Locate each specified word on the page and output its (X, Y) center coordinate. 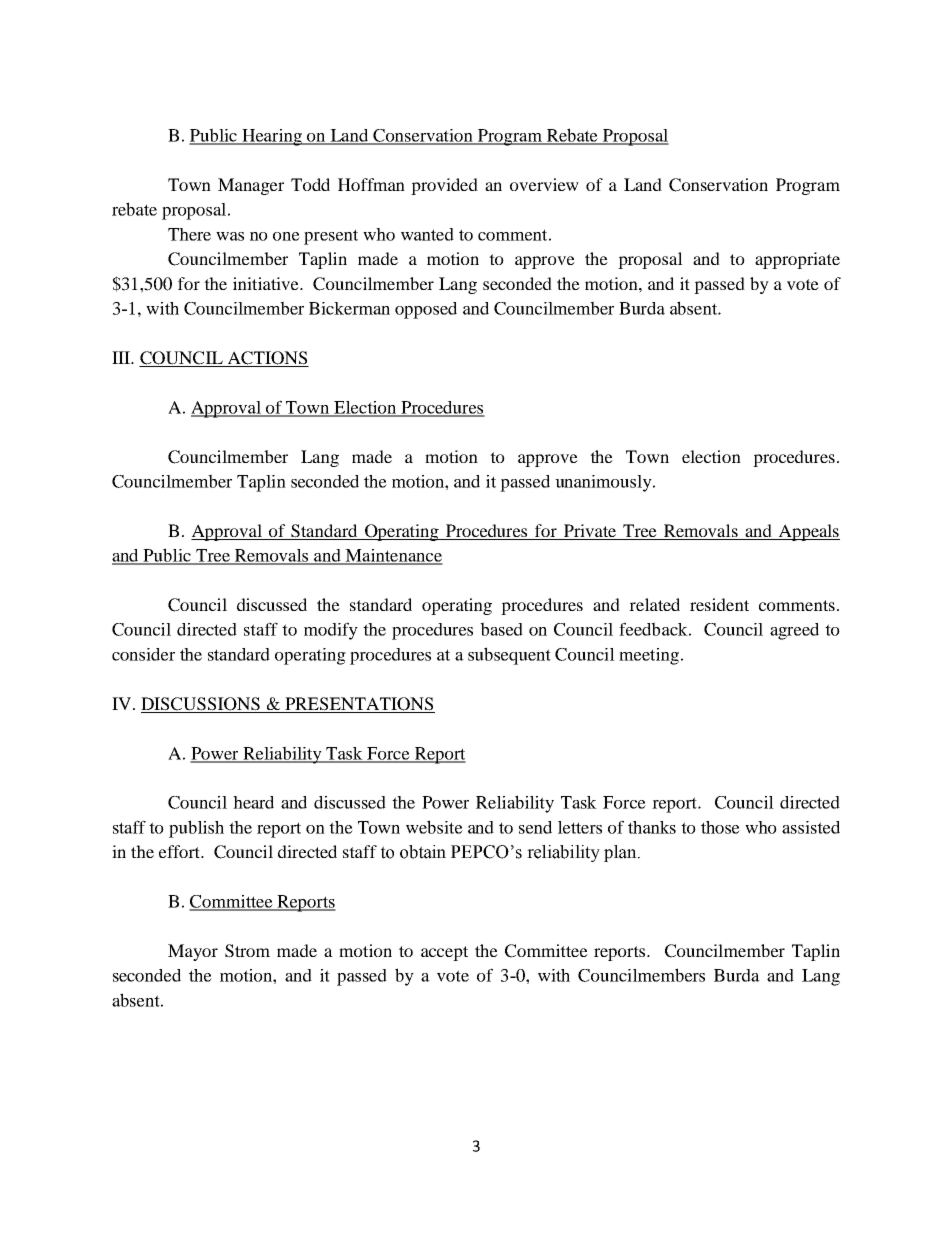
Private (589, 532)
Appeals (808, 532)
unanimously (604, 483)
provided (444, 186)
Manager (251, 186)
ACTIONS (267, 359)
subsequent (509, 656)
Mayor (193, 952)
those (720, 827)
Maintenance (393, 556)
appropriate (797, 260)
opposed (426, 310)
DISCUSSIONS (201, 705)
